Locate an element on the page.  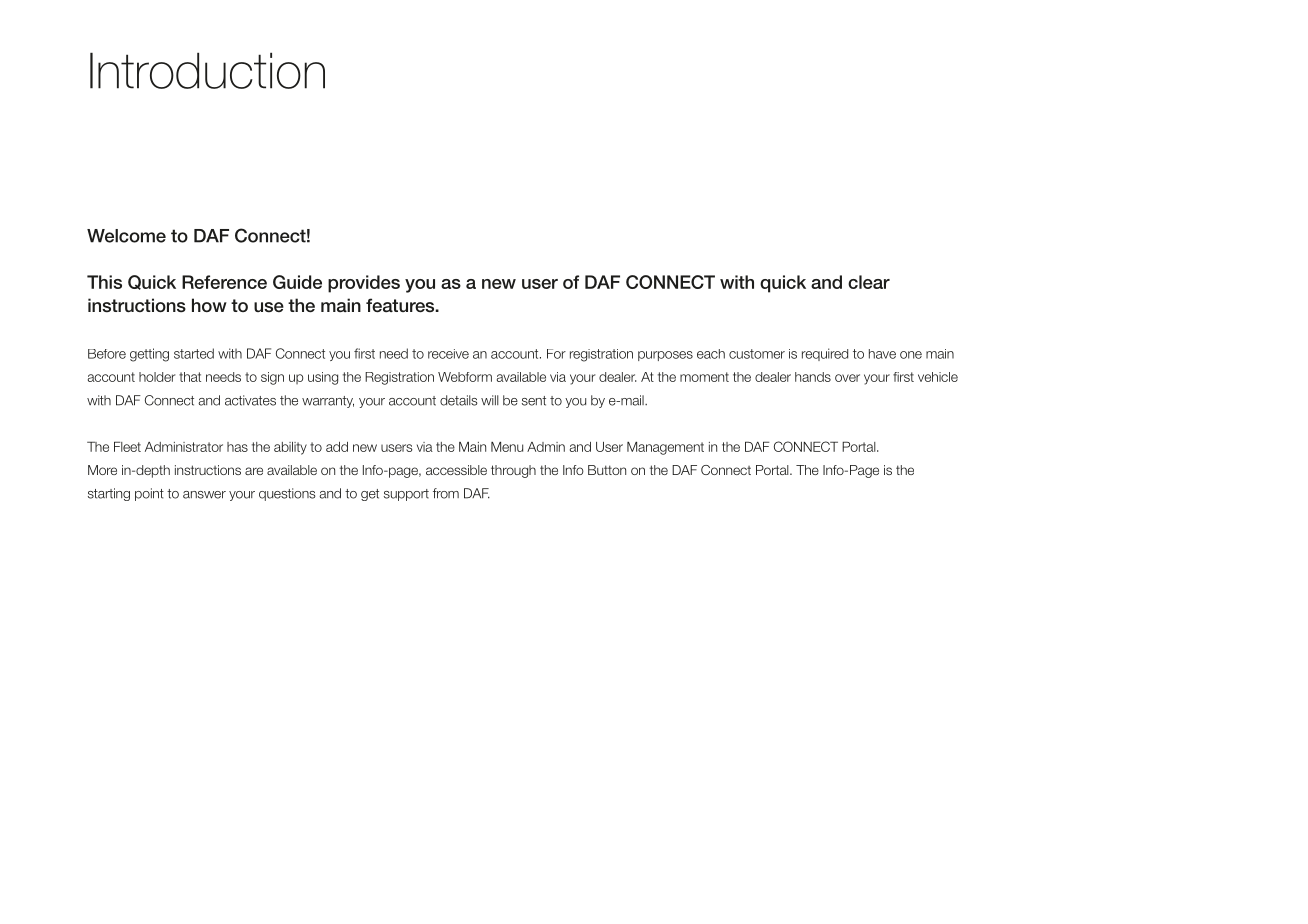
answer is located at coordinates (204, 495).
